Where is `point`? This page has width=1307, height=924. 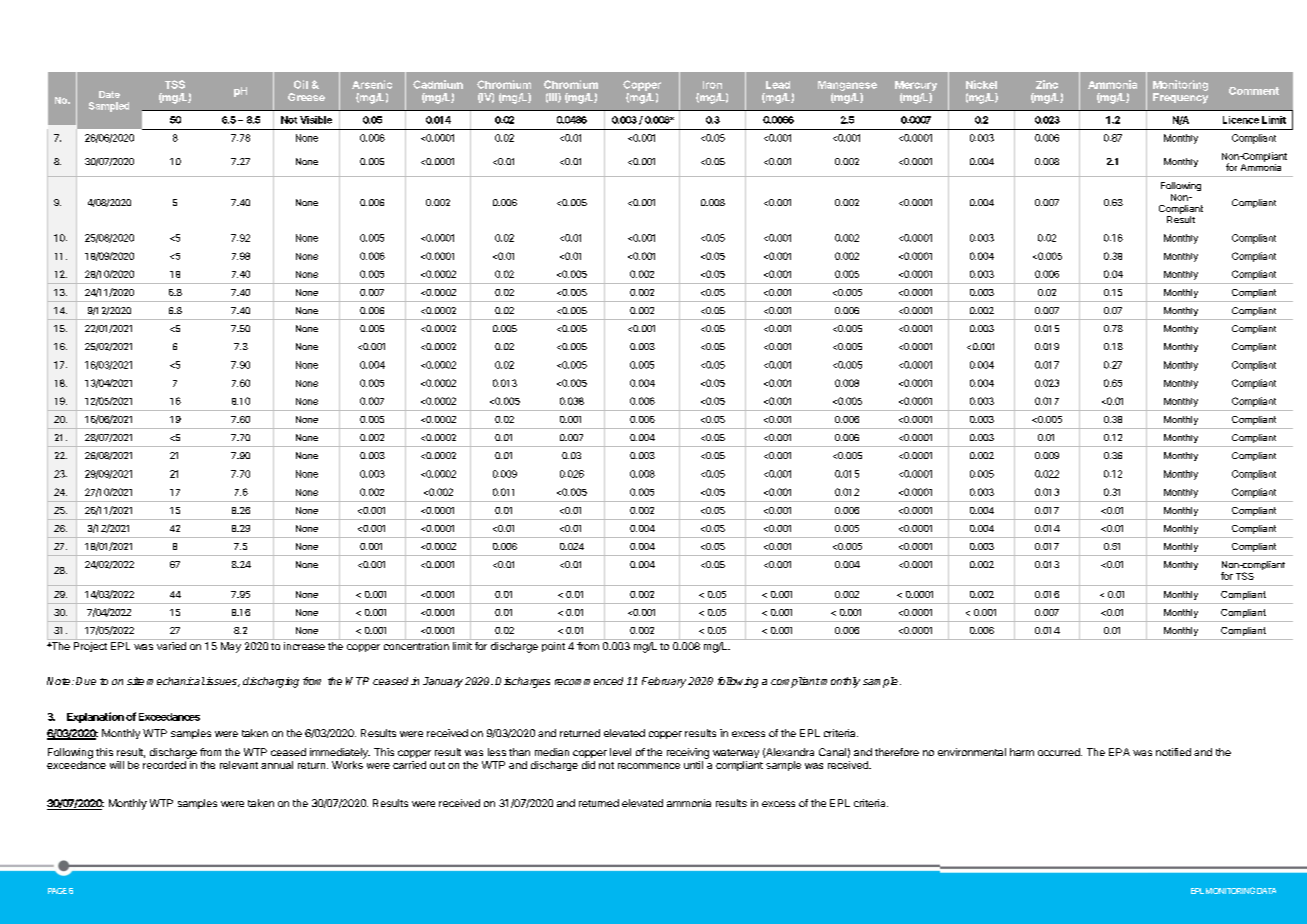 point is located at coordinates (553, 647).
